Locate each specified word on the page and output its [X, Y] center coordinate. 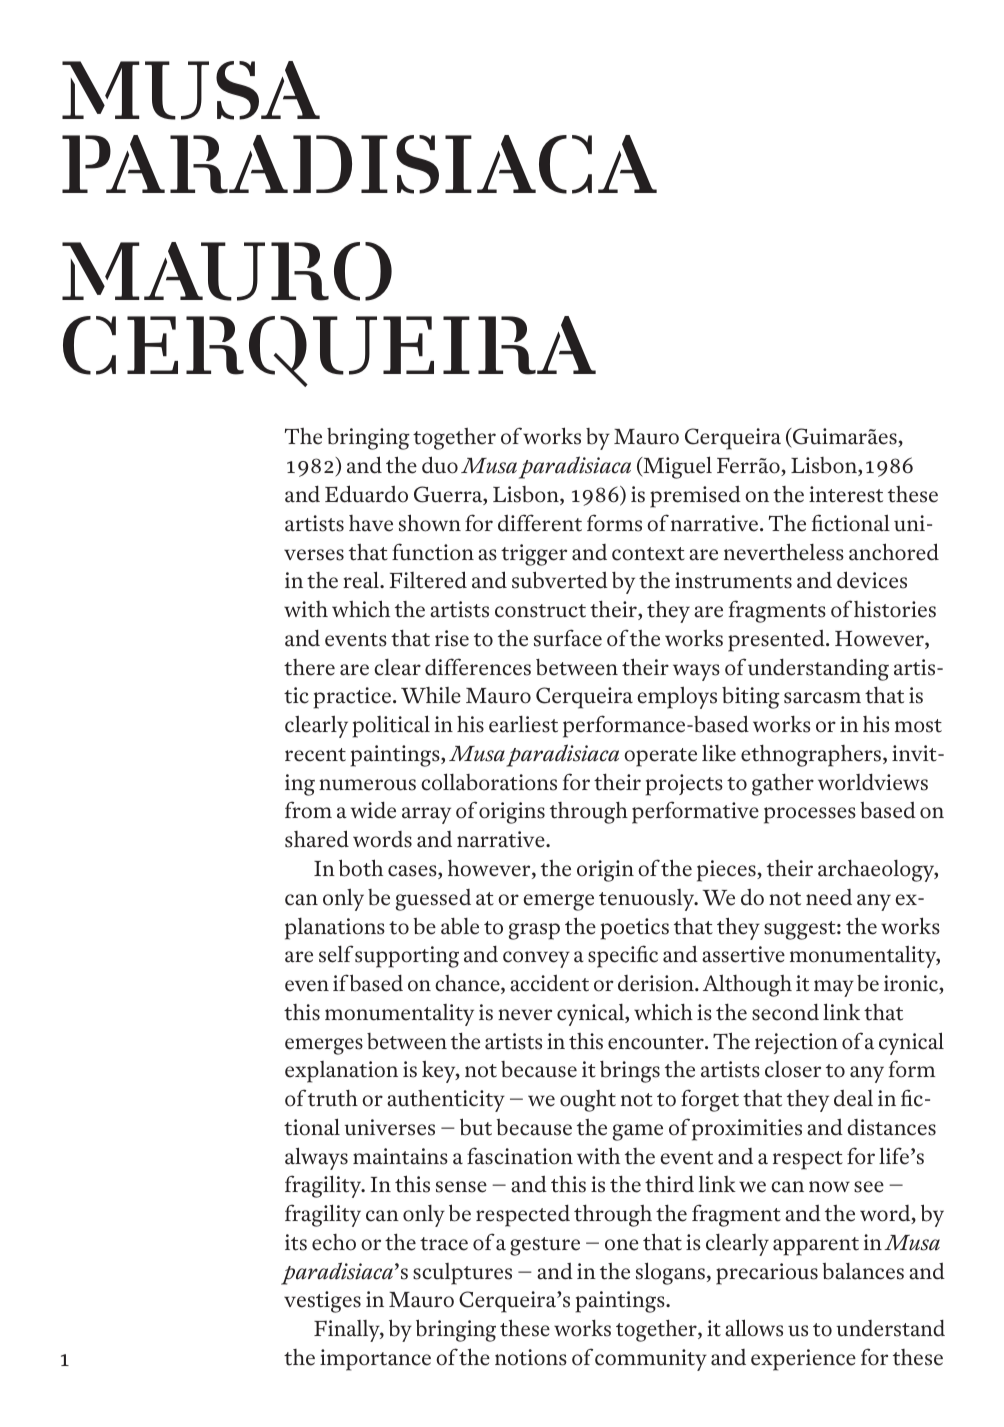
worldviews [873, 782]
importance [375, 1360]
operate [660, 757]
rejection [796, 1043]
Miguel [676, 467]
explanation [341, 1072]
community [651, 1360]
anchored [894, 552]
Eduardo [366, 494]
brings [630, 1072]
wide [373, 810]
